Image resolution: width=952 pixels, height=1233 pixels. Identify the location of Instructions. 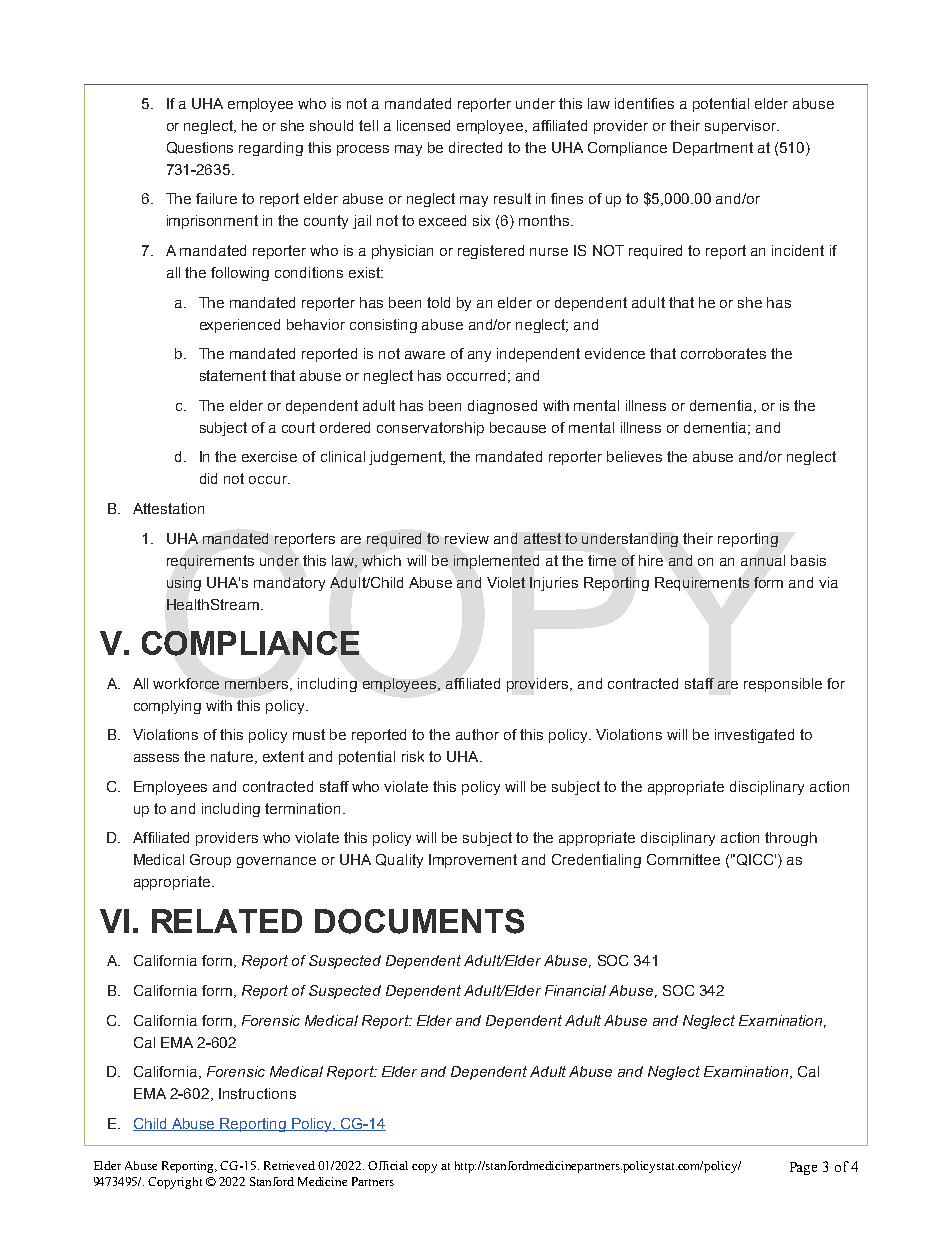
(257, 1093).
